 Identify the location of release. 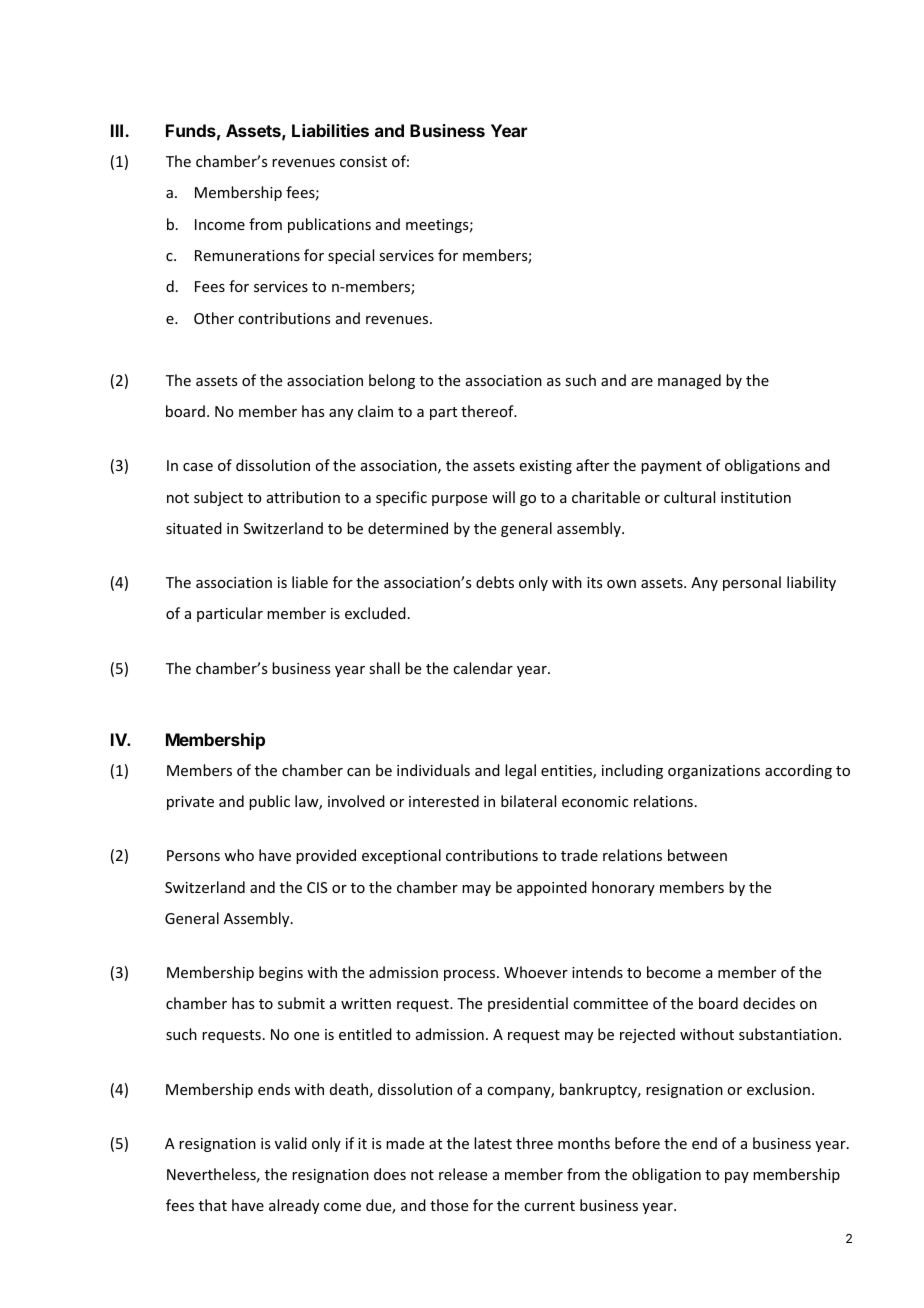
(463, 1174).
